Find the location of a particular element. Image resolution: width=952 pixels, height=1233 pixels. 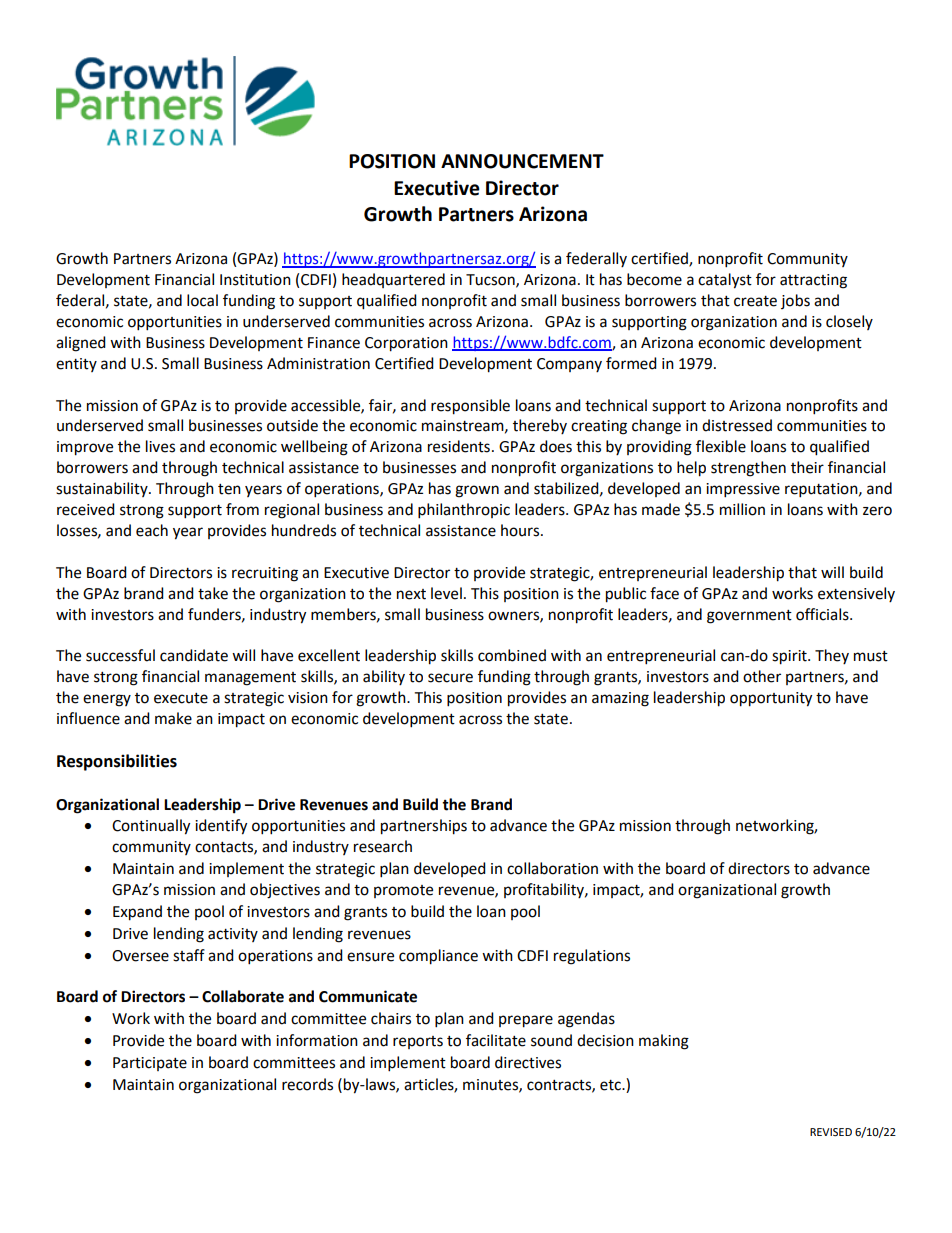

research is located at coordinates (383, 846).
